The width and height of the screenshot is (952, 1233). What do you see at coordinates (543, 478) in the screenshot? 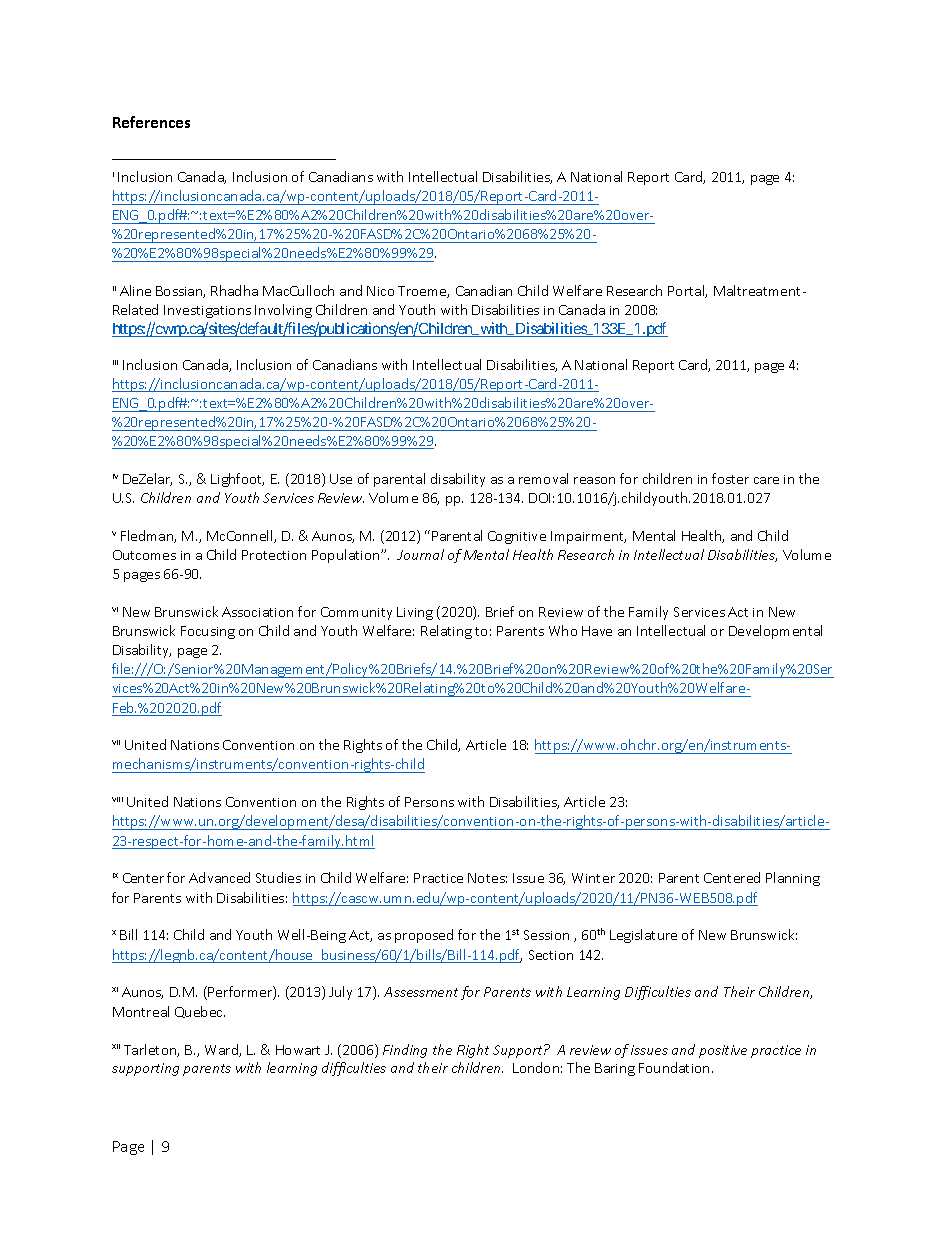
I see `removal` at bounding box center [543, 478].
